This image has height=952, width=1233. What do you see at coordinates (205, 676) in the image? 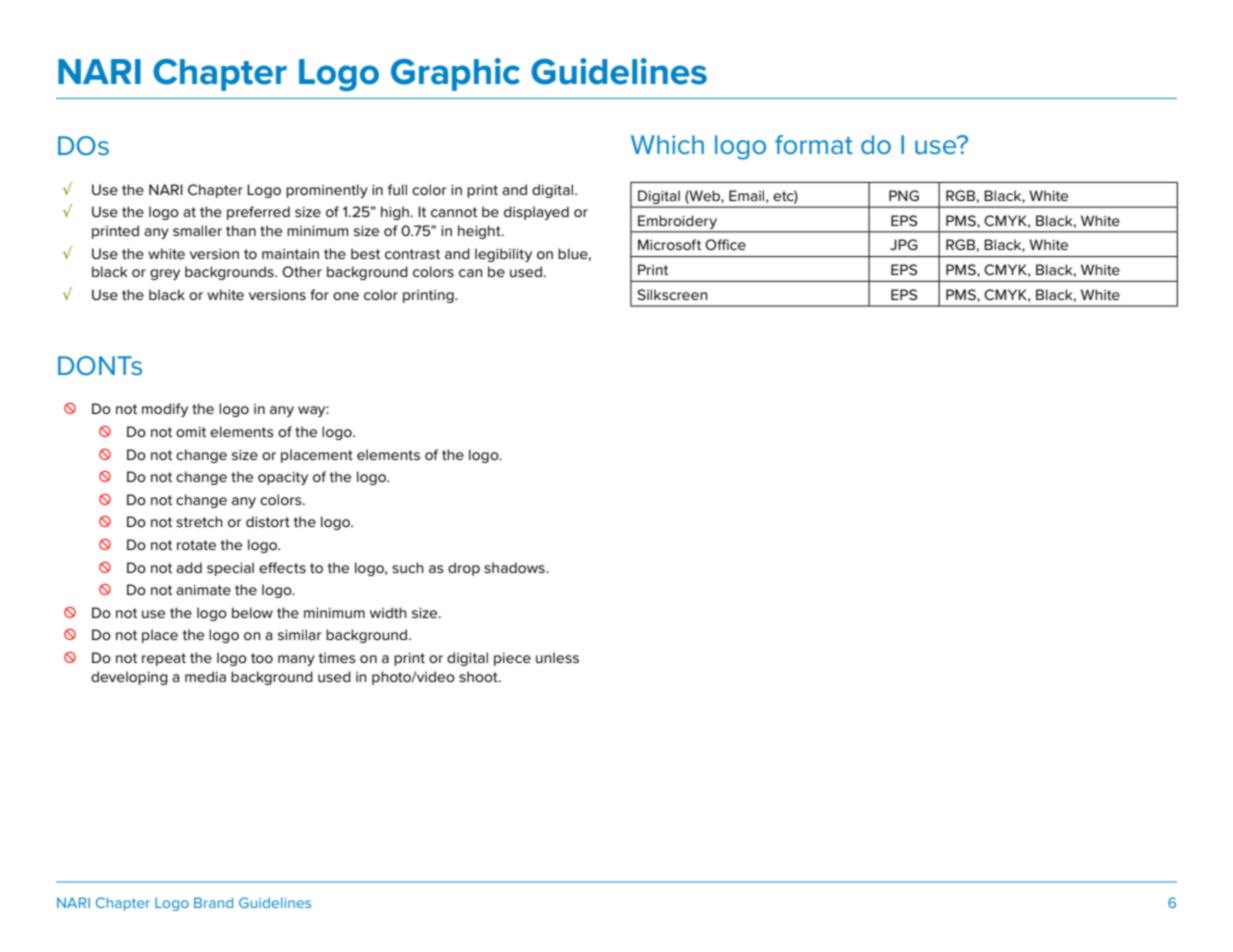
I see `media` at bounding box center [205, 676].
